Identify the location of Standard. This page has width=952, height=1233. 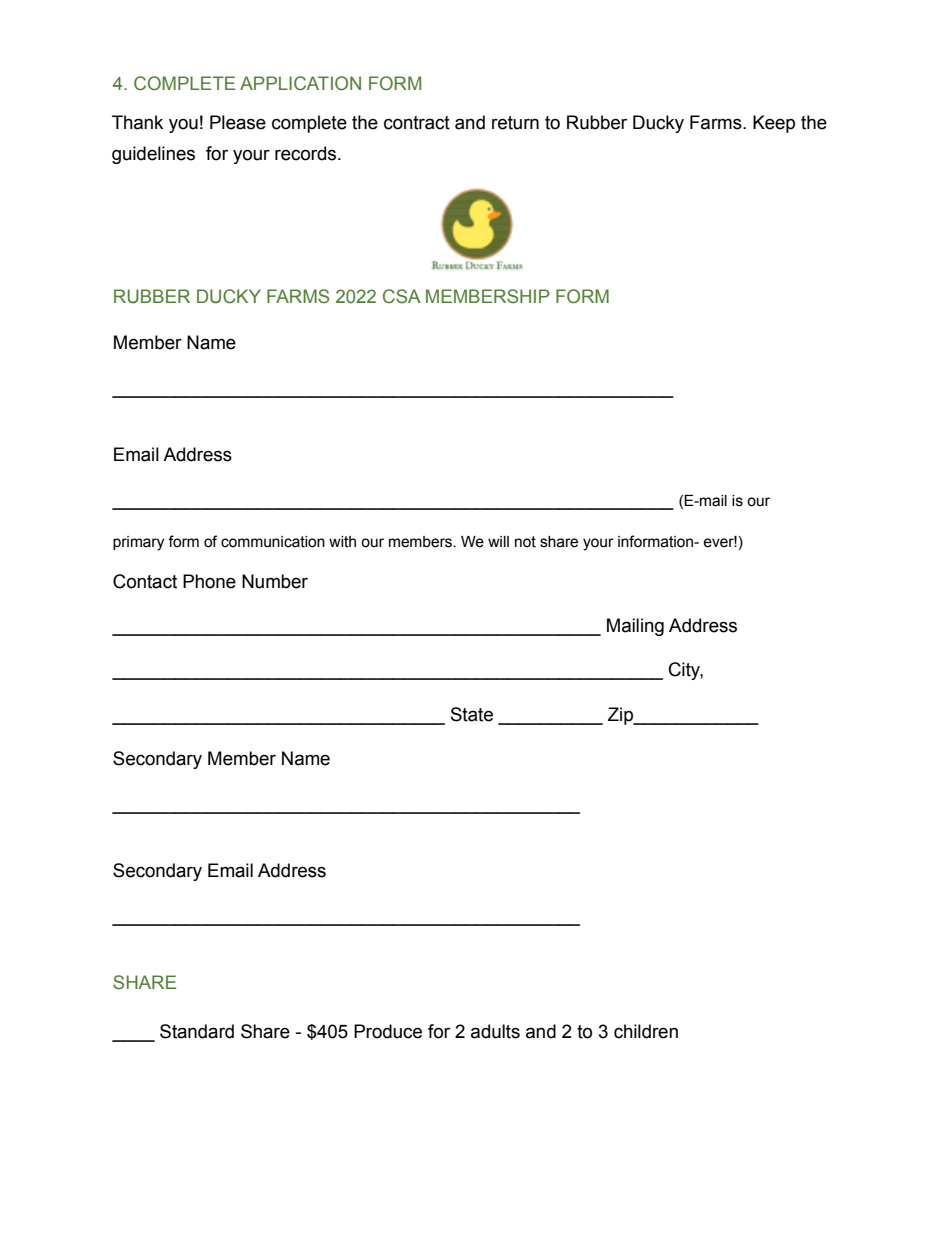
(197, 1031).
